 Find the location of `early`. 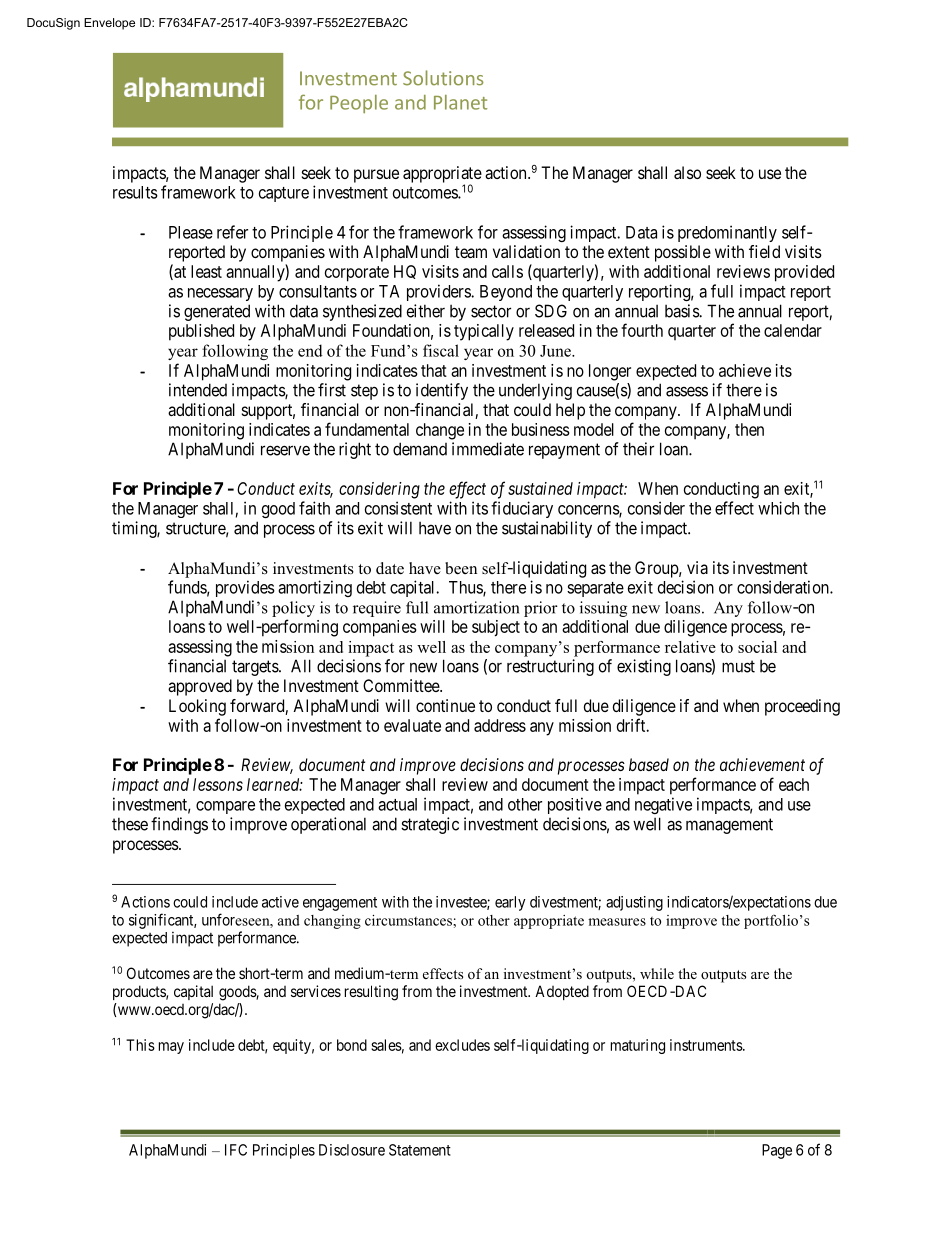

early is located at coordinates (510, 903).
